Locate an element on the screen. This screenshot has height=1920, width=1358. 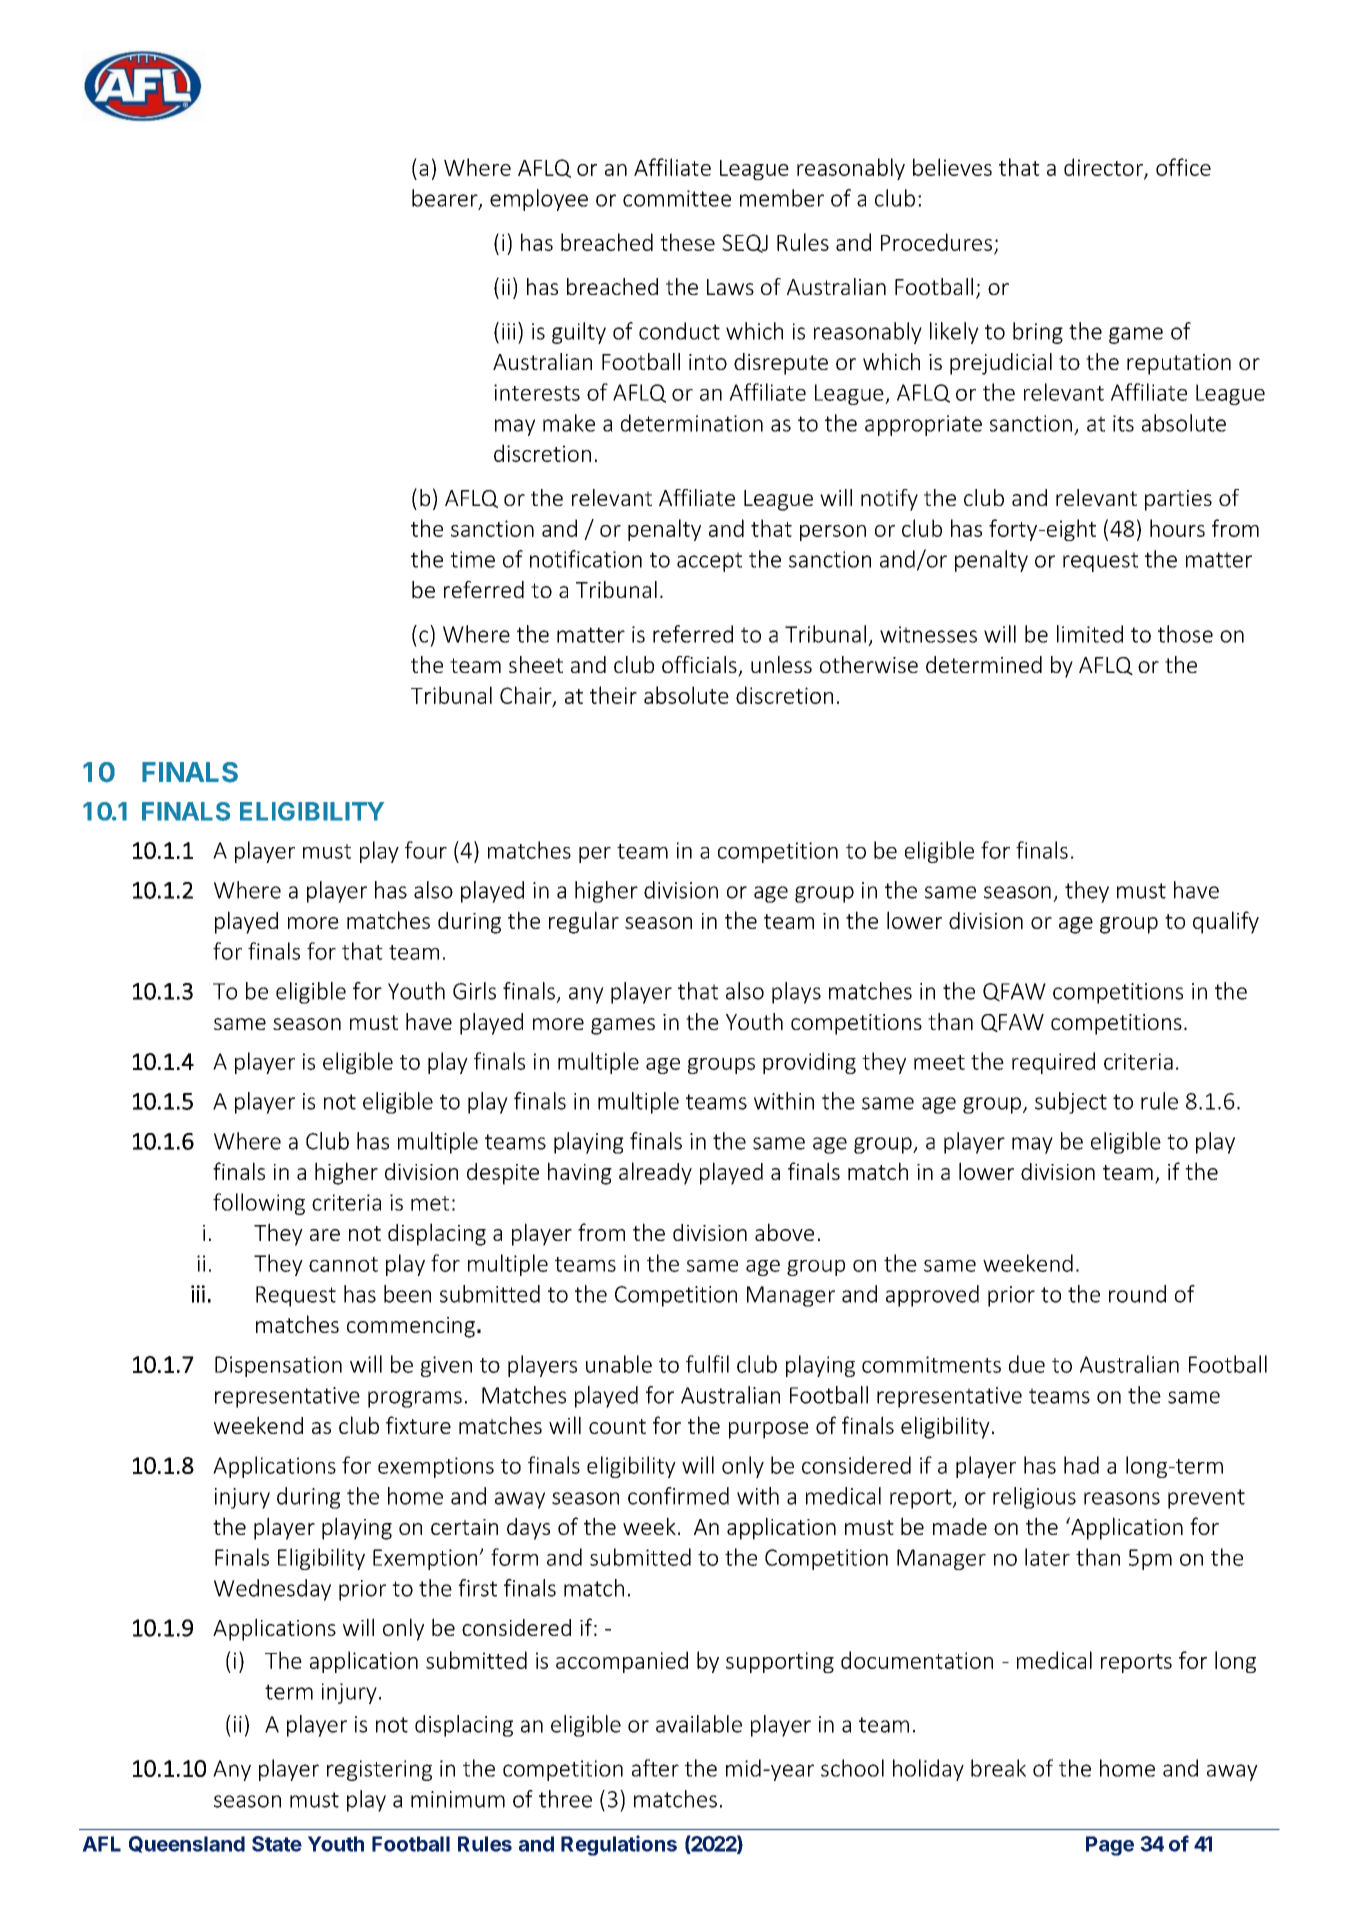
bearer is located at coordinates (446, 199).
